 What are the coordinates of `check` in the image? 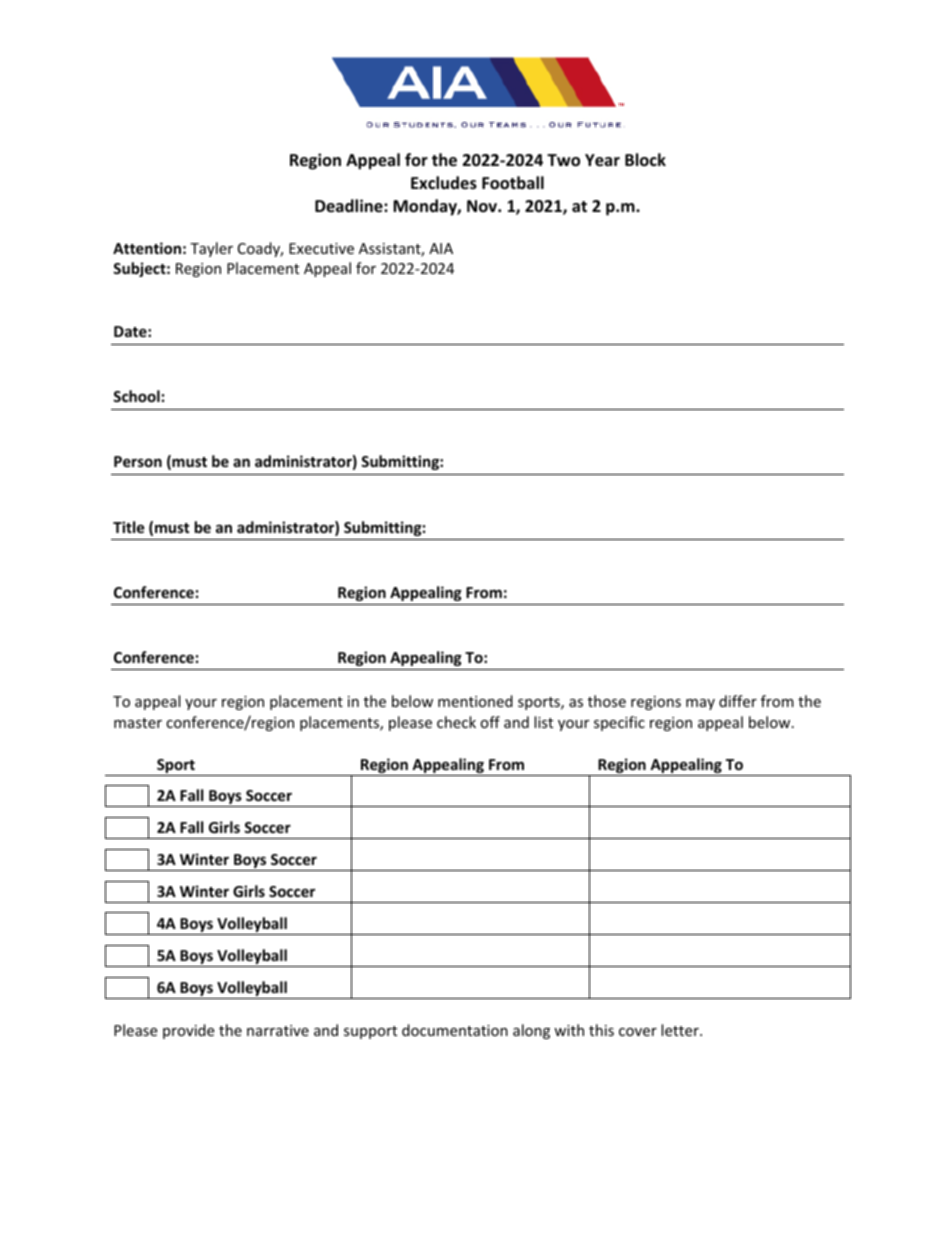 It's located at (456, 722).
